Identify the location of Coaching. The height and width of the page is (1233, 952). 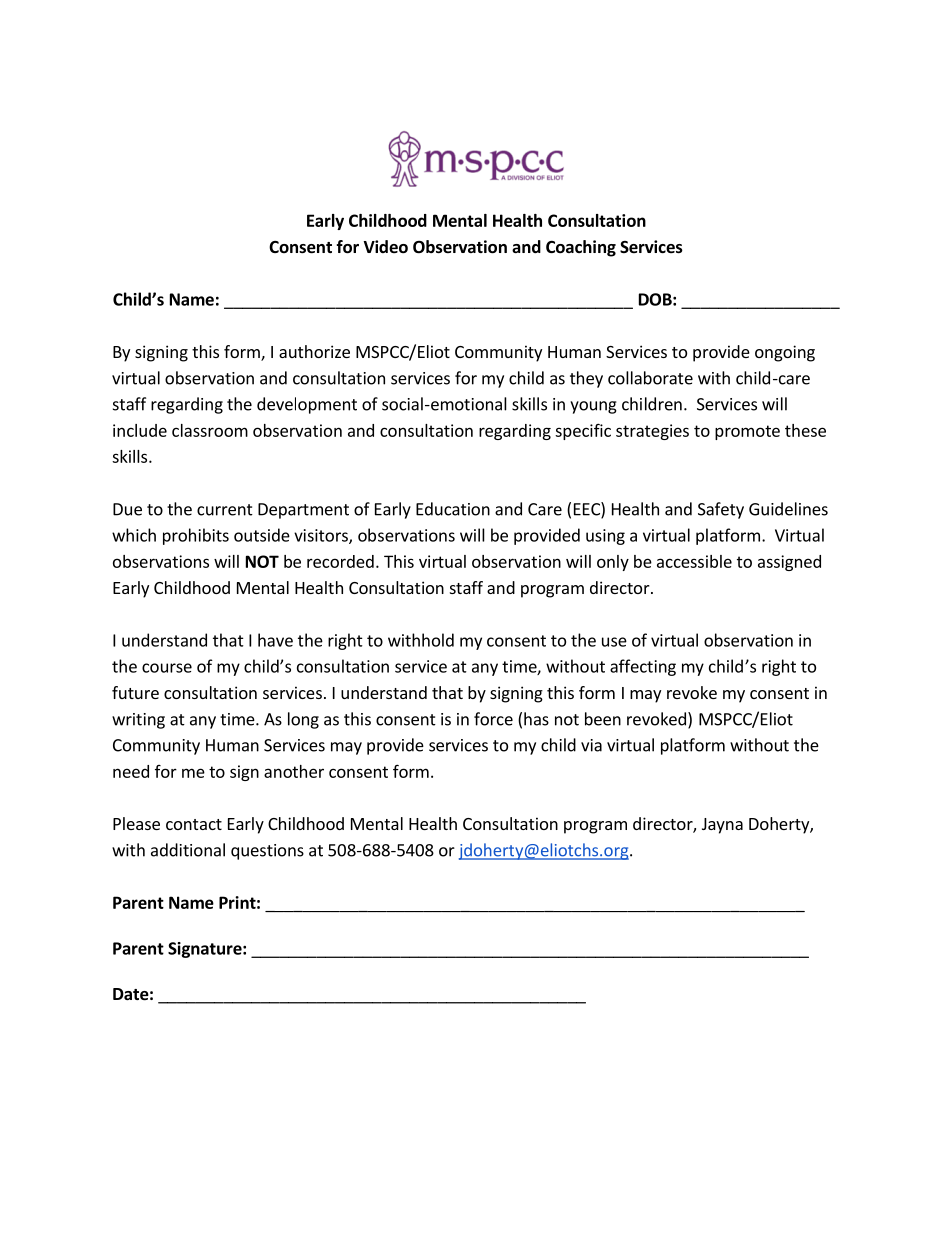
(581, 248).
